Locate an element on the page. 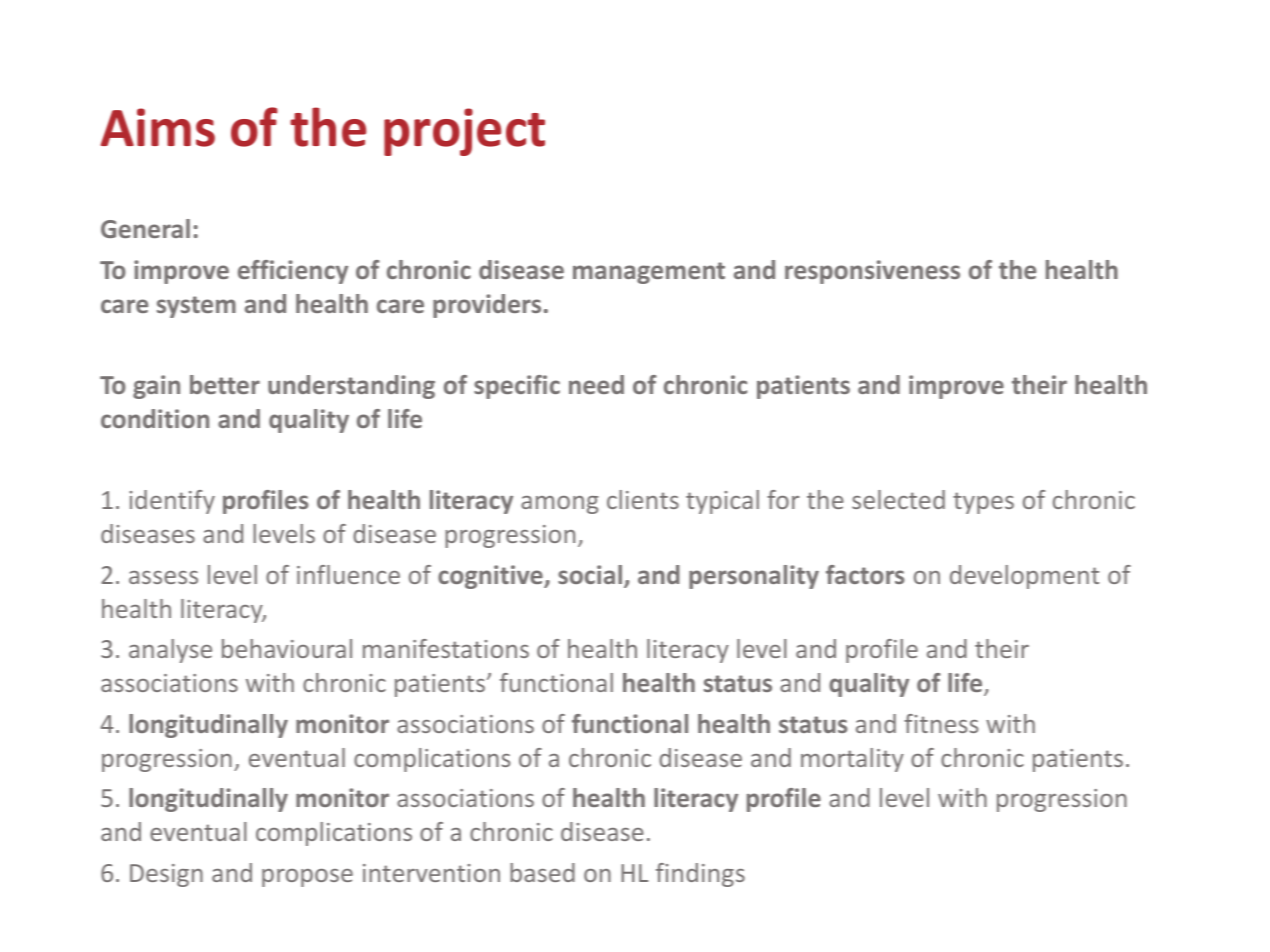  project is located at coordinates (464, 132).
